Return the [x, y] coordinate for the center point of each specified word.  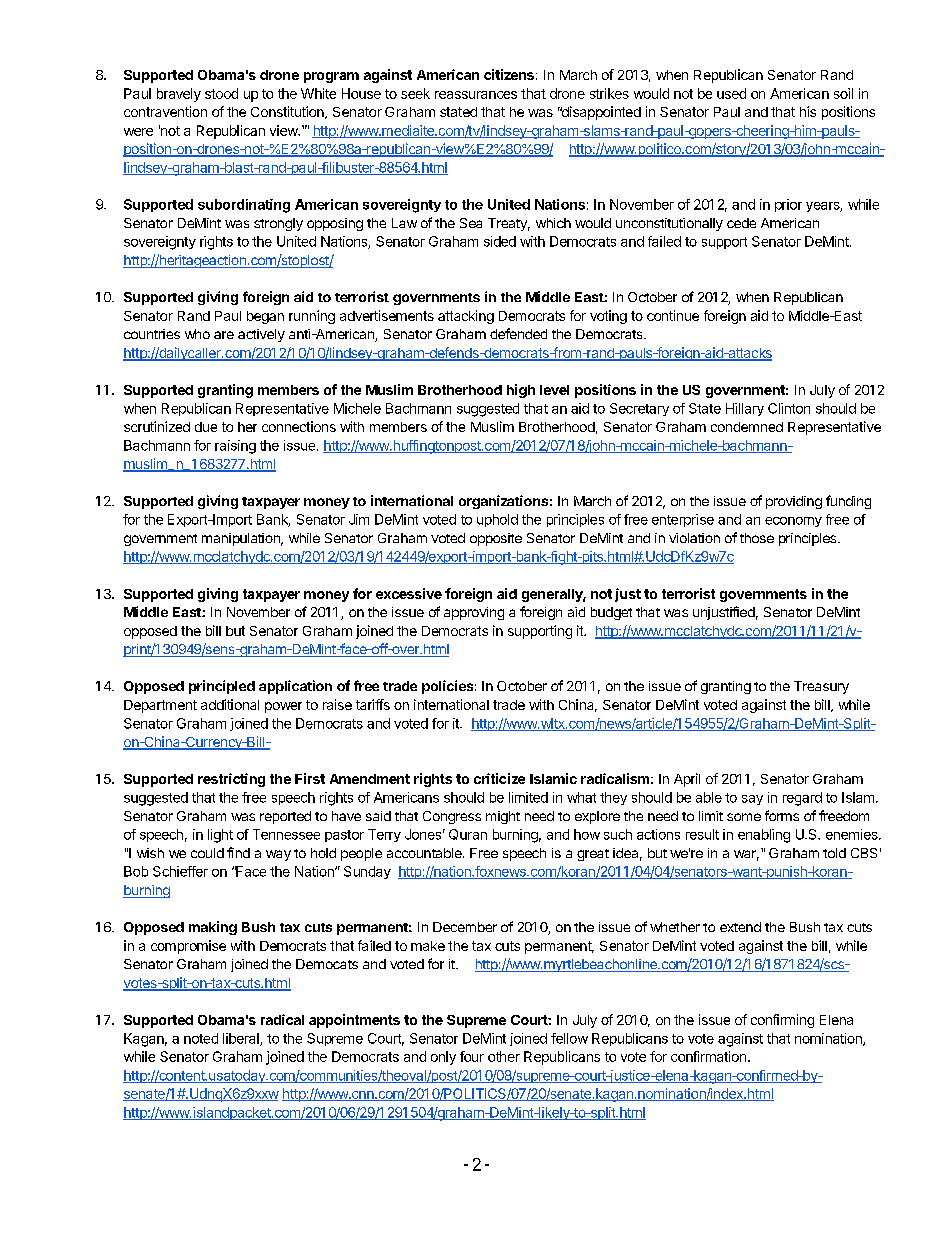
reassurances [476, 95]
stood [221, 93]
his [808, 111]
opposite [496, 539]
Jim [359, 519]
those [757, 538]
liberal [242, 1039]
